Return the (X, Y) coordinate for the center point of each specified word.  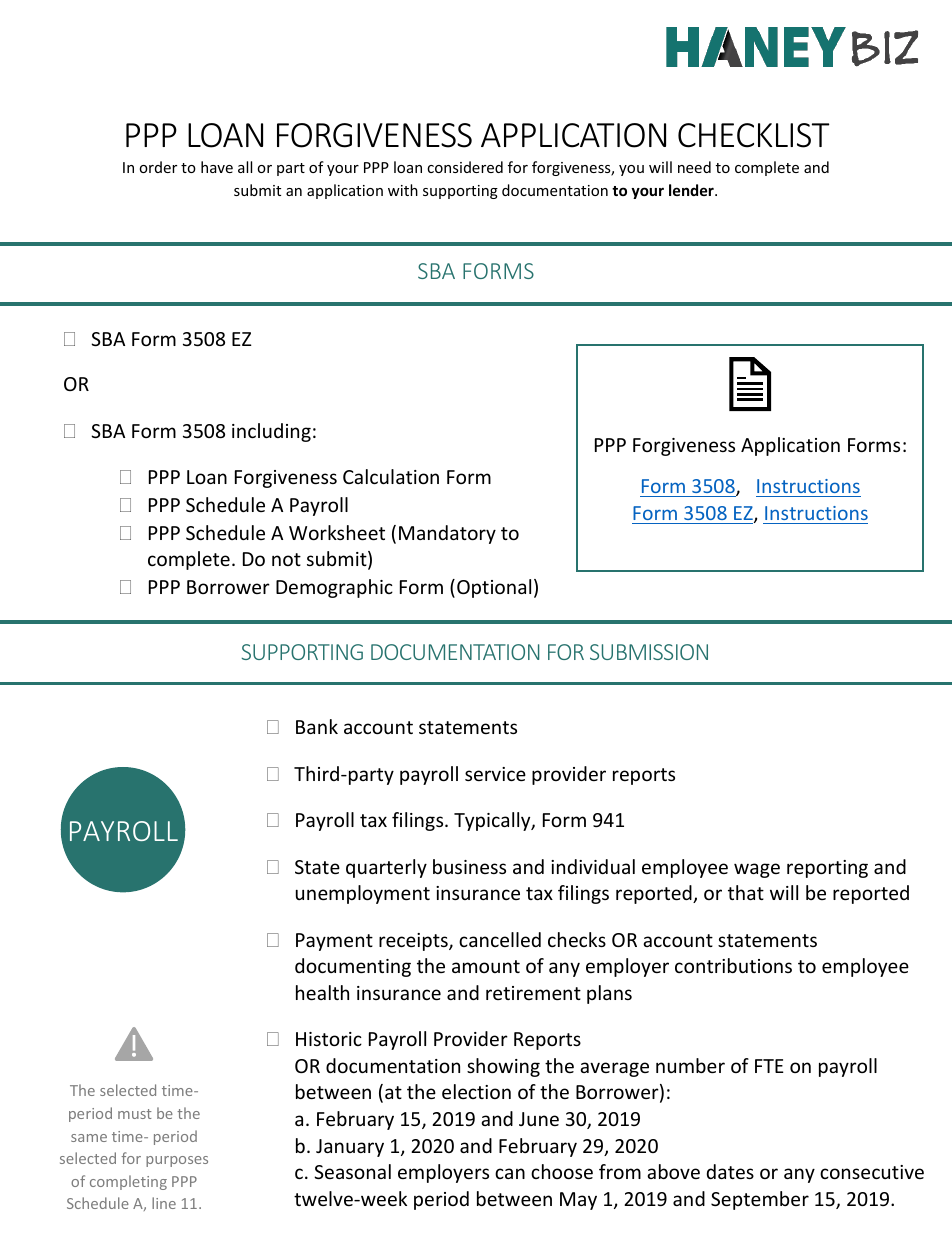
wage (757, 870)
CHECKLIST (754, 135)
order (158, 167)
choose (562, 1171)
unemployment (363, 894)
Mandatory (447, 534)
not (286, 559)
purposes (177, 1161)
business (469, 866)
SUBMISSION (649, 652)
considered (465, 167)
